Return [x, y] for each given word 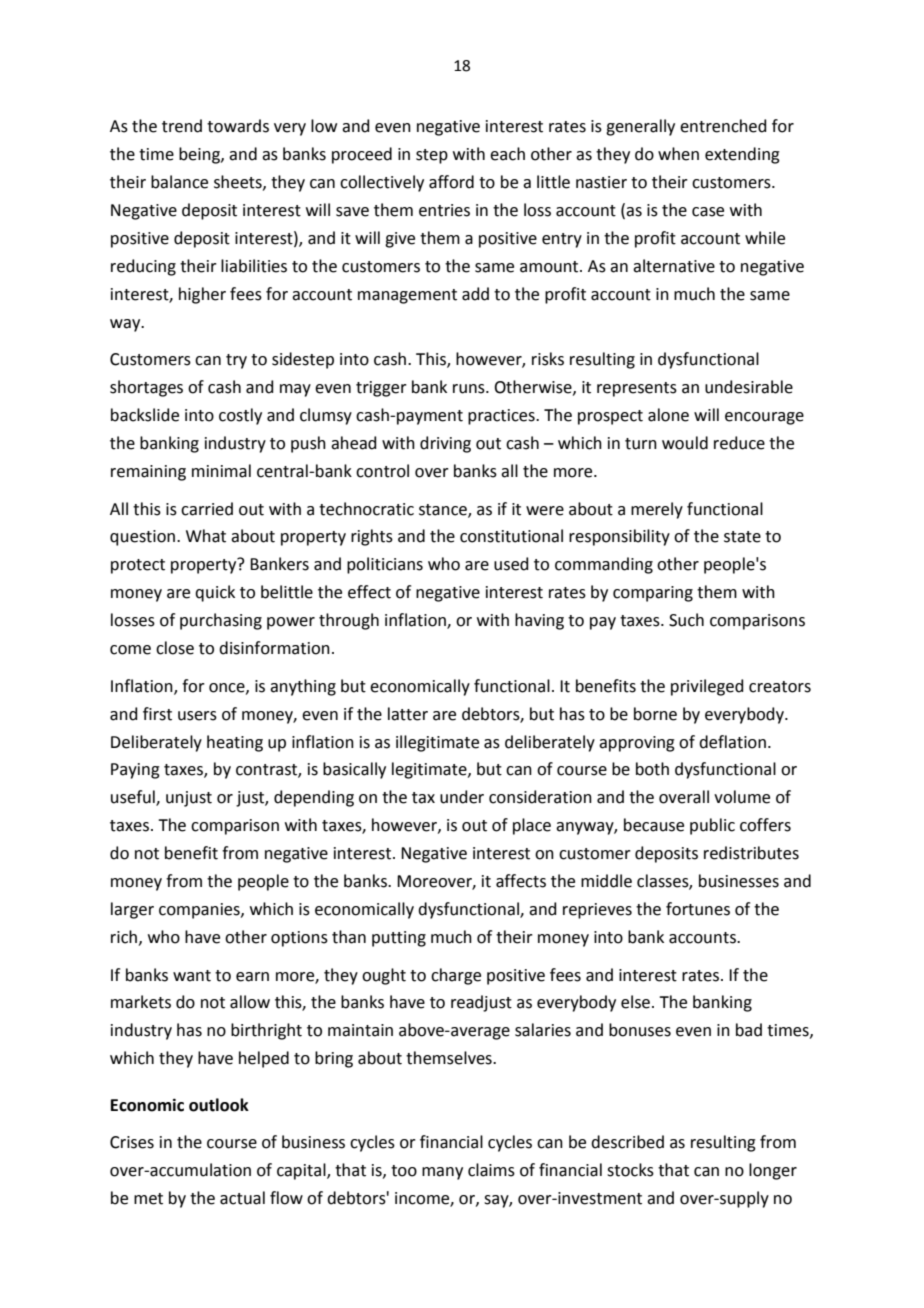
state [742, 537]
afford [451, 182]
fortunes [698, 909]
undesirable [749, 387]
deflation [732, 742]
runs [470, 389]
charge [456, 976]
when [678, 154]
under [462, 797]
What [206, 536]
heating [235, 743]
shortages [146, 388]
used [511, 564]
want [192, 976]
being [200, 155]
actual [242, 1198]
